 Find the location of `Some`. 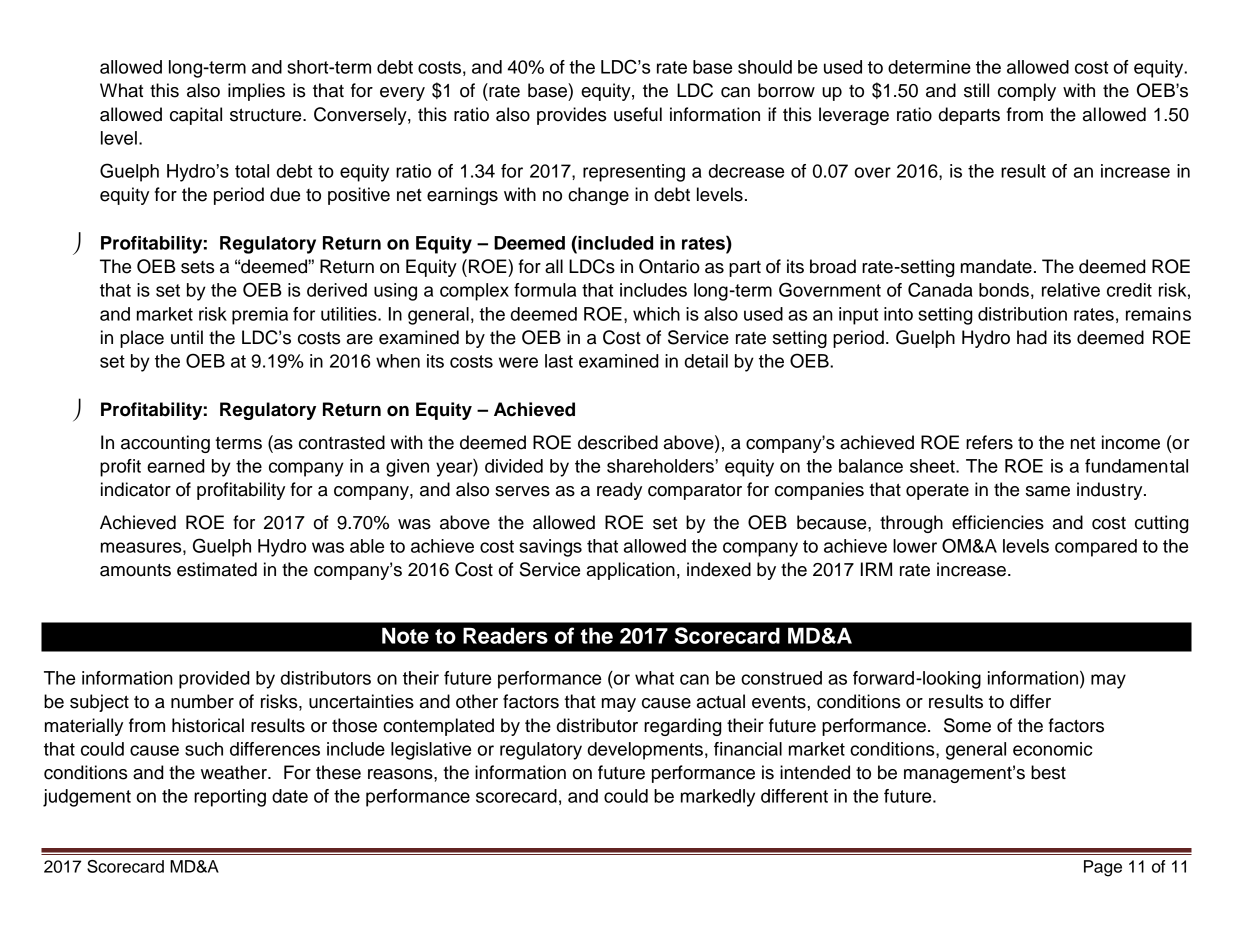

Some is located at coordinates (967, 725).
